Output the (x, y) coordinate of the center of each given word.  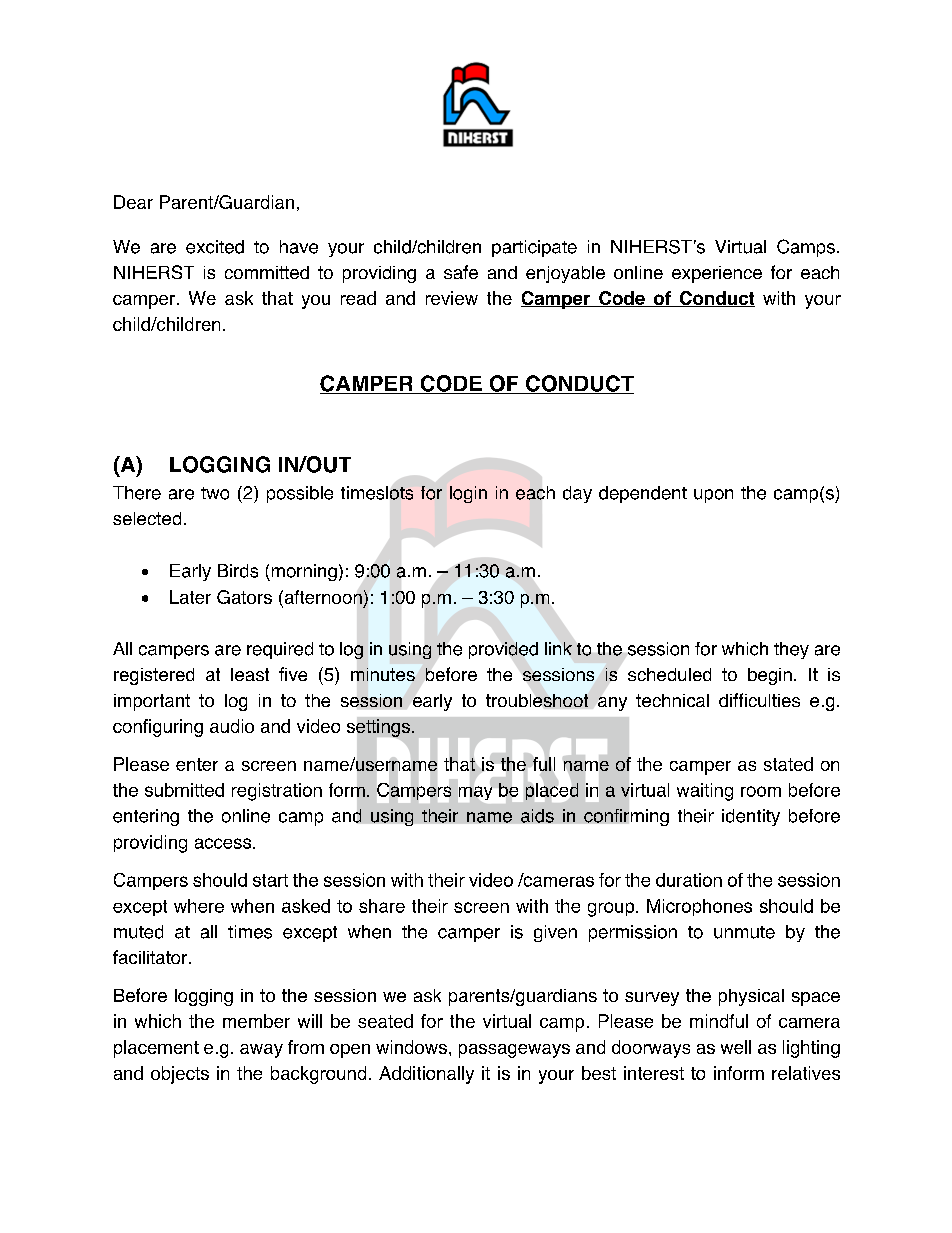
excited (215, 247)
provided (503, 650)
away (261, 1051)
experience (717, 274)
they (791, 650)
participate (534, 248)
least (250, 674)
